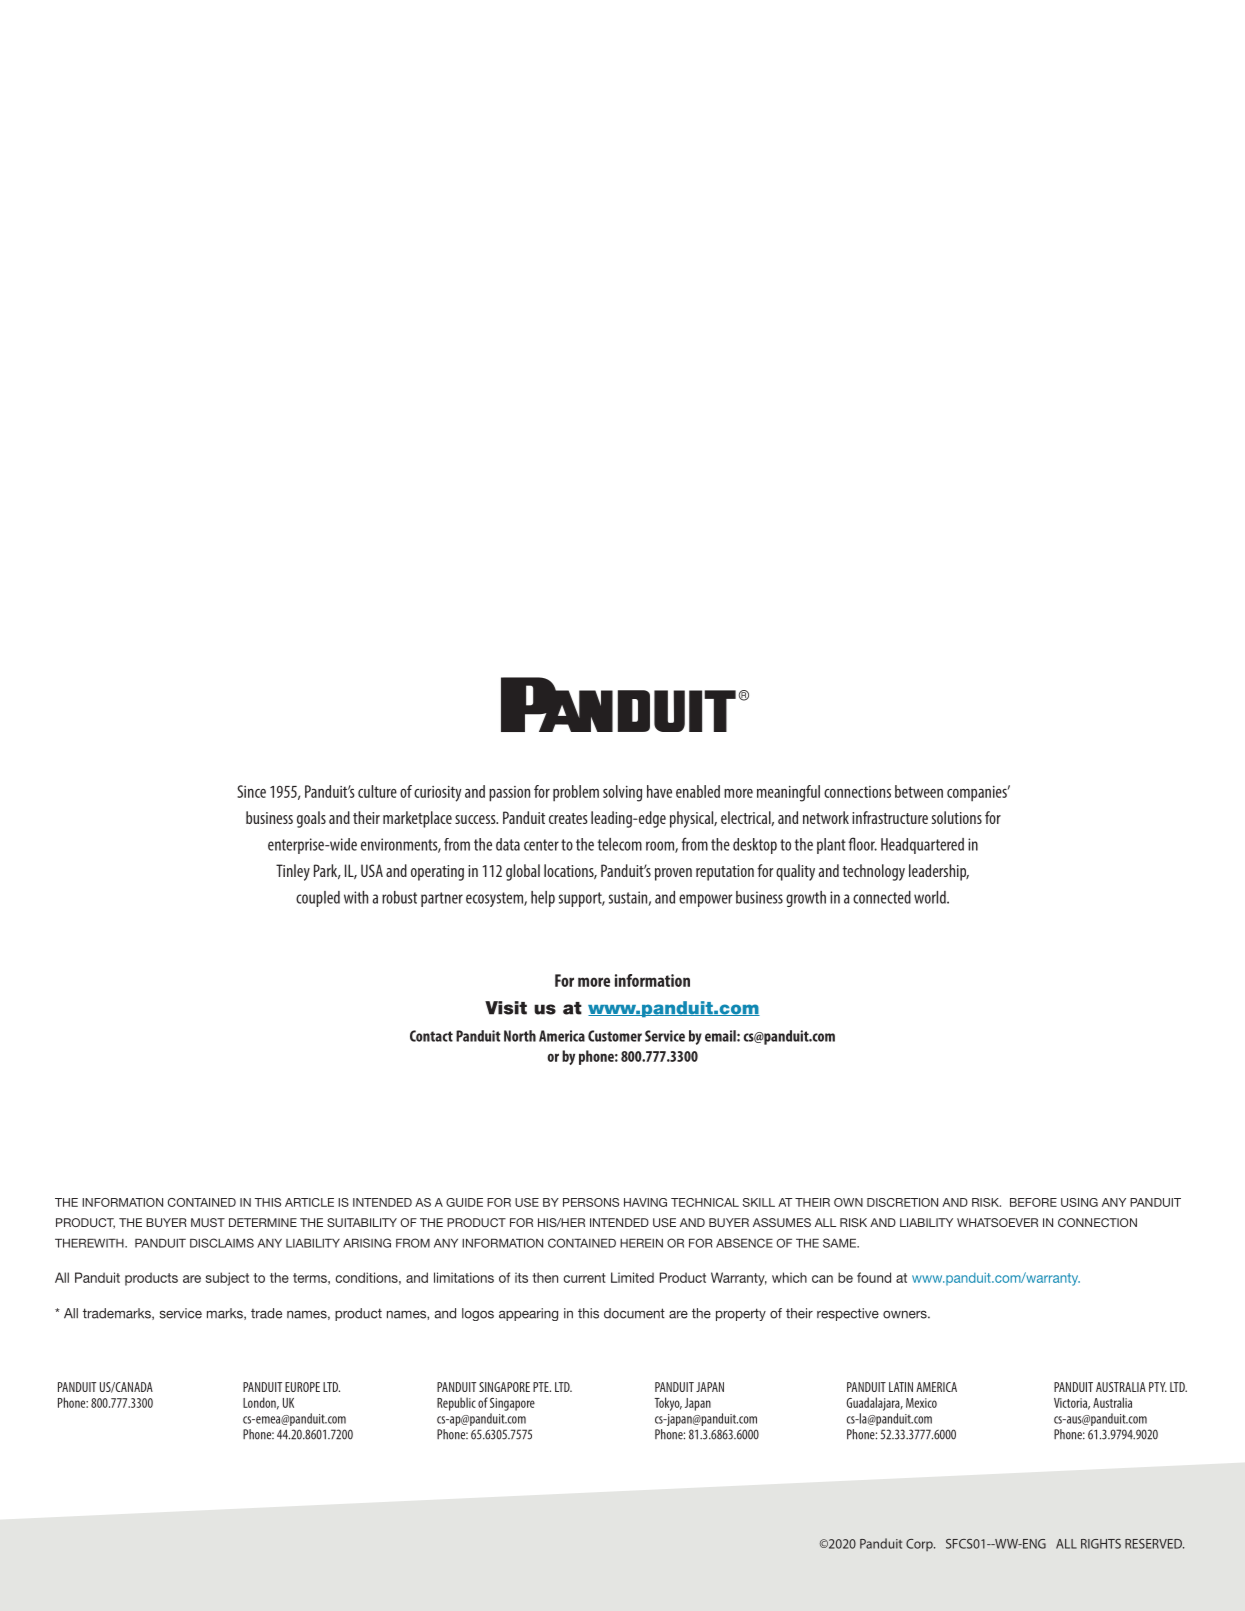 This page has width=1245, height=1611. What do you see at coordinates (698, 791) in the page?
I see `enabled` at bounding box center [698, 791].
